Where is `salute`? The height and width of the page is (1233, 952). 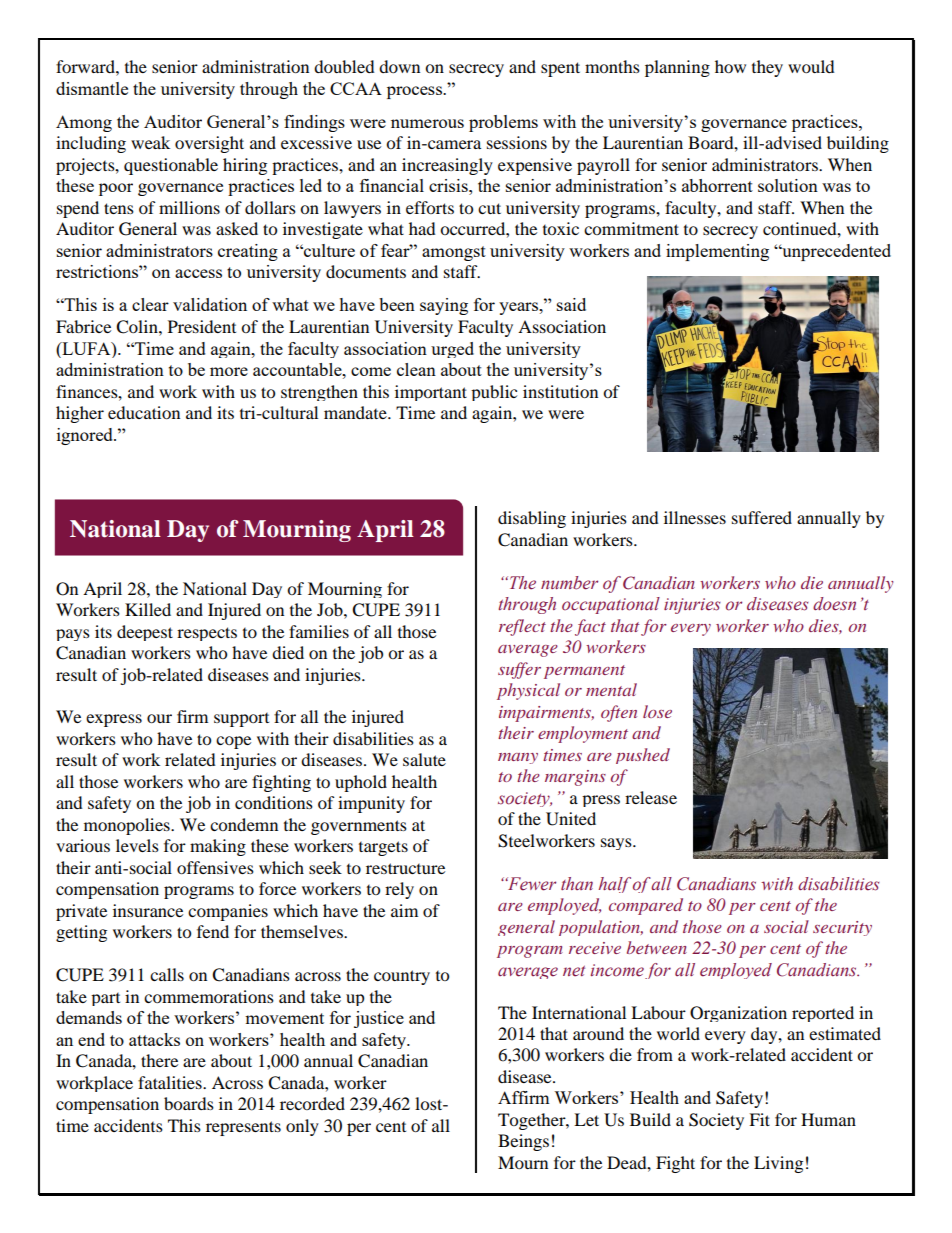
salute is located at coordinates (424, 759).
